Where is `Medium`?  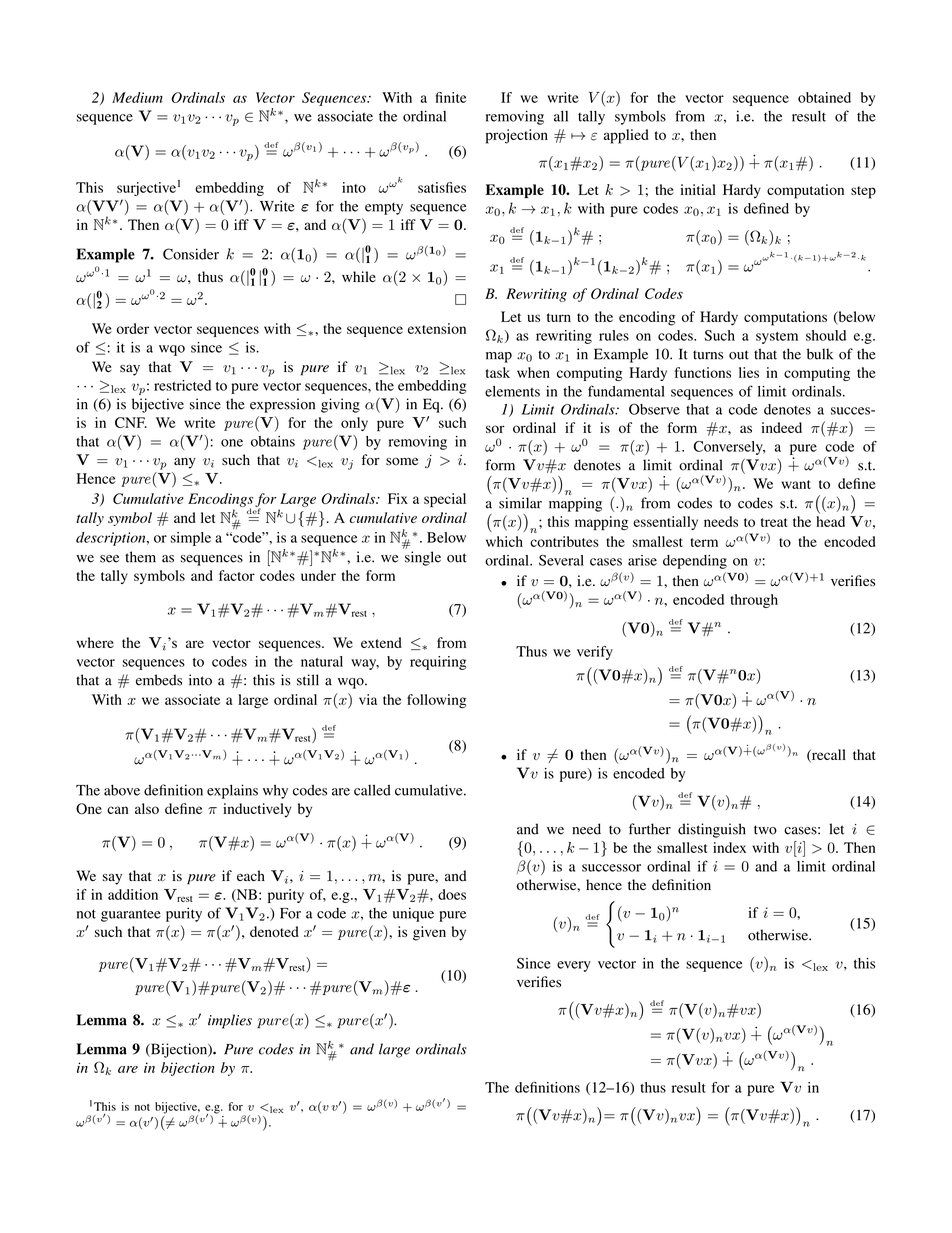
Medium is located at coordinates (137, 97).
